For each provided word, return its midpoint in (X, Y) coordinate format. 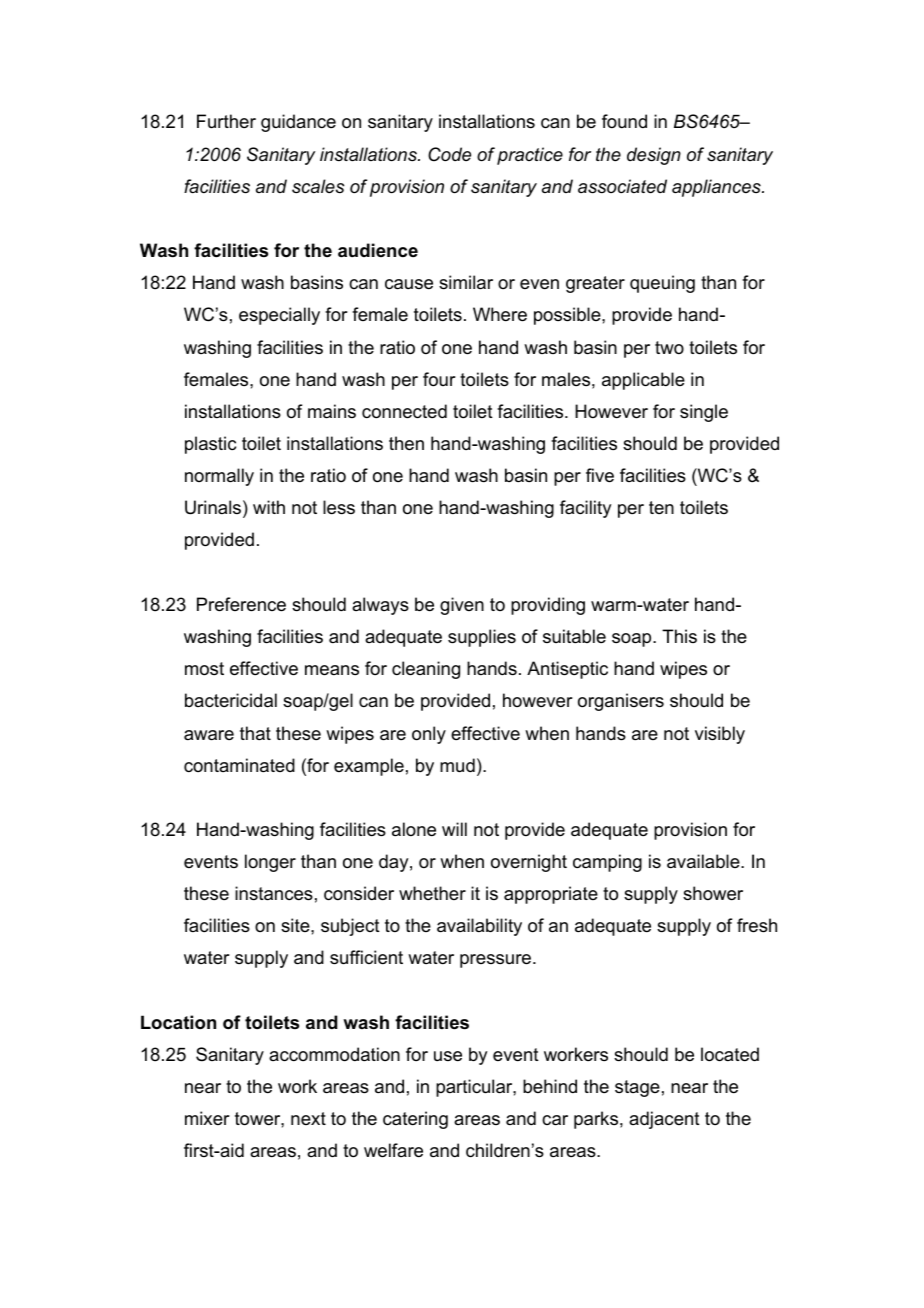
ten (661, 507)
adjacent (664, 1120)
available (704, 861)
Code (449, 154)
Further (226, 121)
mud (457, 765)
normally (219, 477)
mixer (207, 1118)
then (406, 443)
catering (415, 1120)
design (654, 156)
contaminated (239, 765)
